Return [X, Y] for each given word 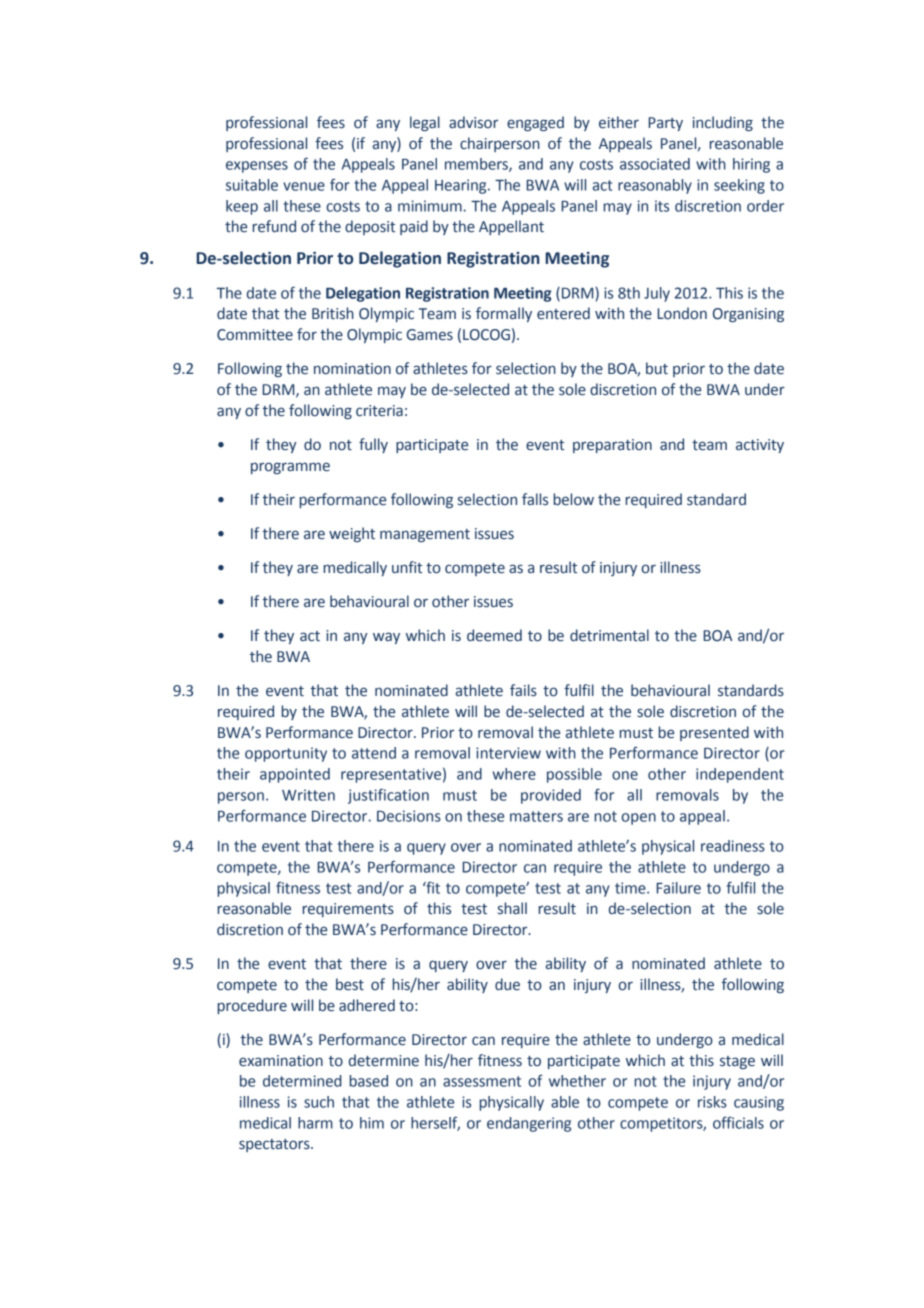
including [723, 123]
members [477, 165]
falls [535, 499]
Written [308, 795]
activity [760, 446]
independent [740, 775]
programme [290, 468]
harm [315, 1123]
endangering [529, 1124]
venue [304, 186]
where [514, 774]
